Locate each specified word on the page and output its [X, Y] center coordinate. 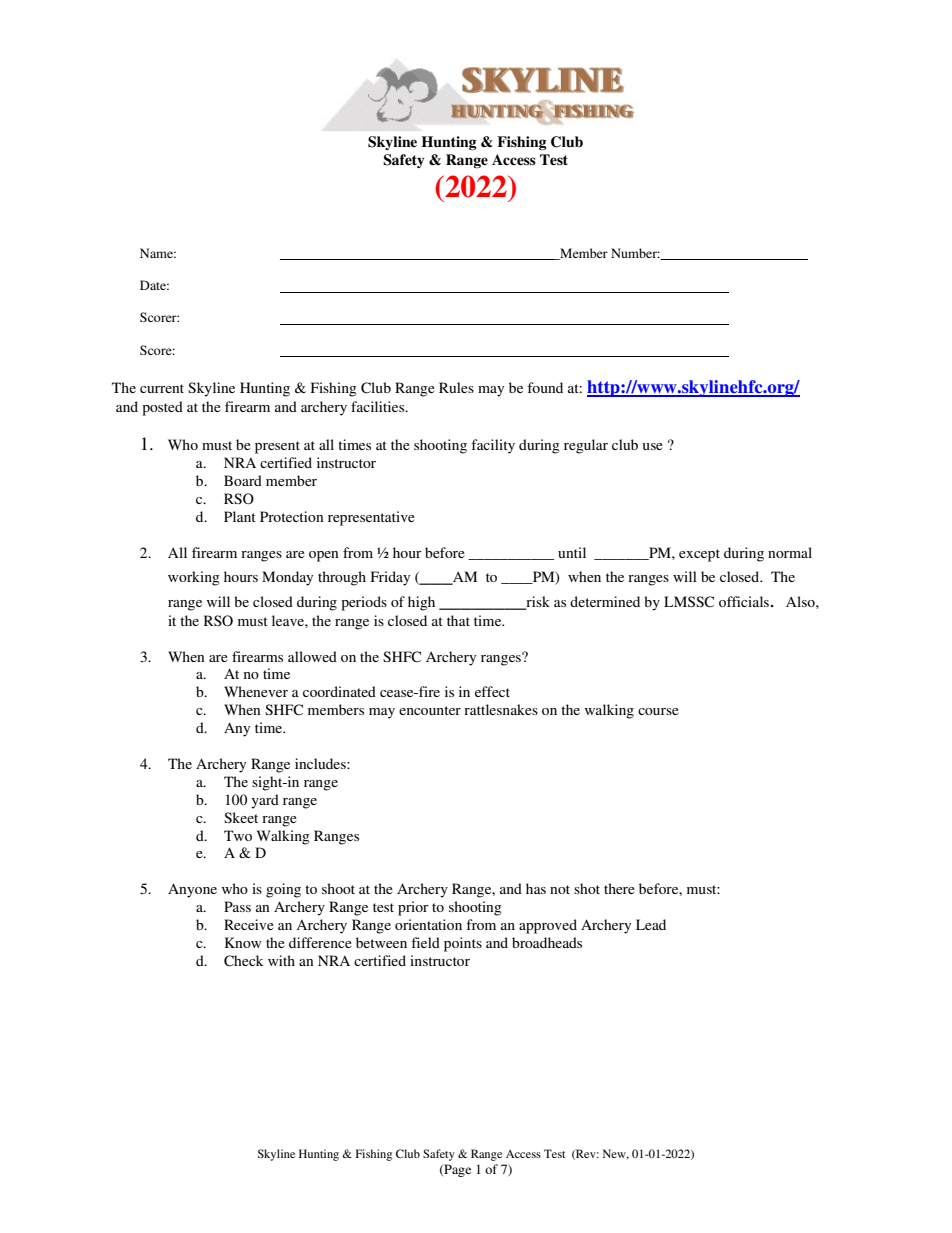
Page [456, 1170]
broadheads [547, 942]
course [658, 711]
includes [321, 763]
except [699, 555]
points [463, 944]
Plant [240, 516]
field [425, 942]
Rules [456, 387]
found [545, 387]
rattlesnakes [501, 709]
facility [493, 446]
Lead [651, 924]
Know [243, 942]
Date [154, 285]
